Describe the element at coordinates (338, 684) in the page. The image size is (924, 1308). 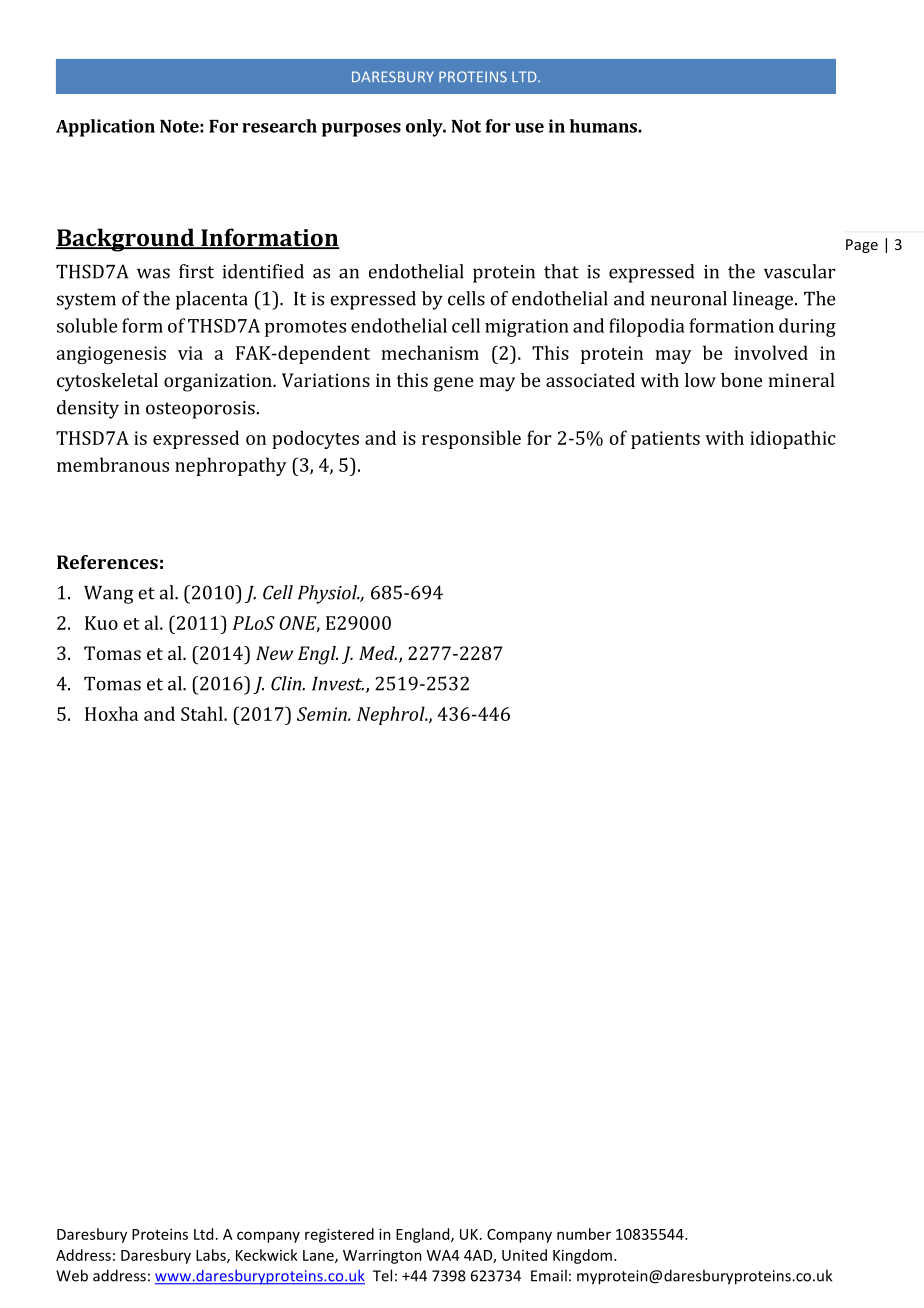
I see `Invest` at that location.
